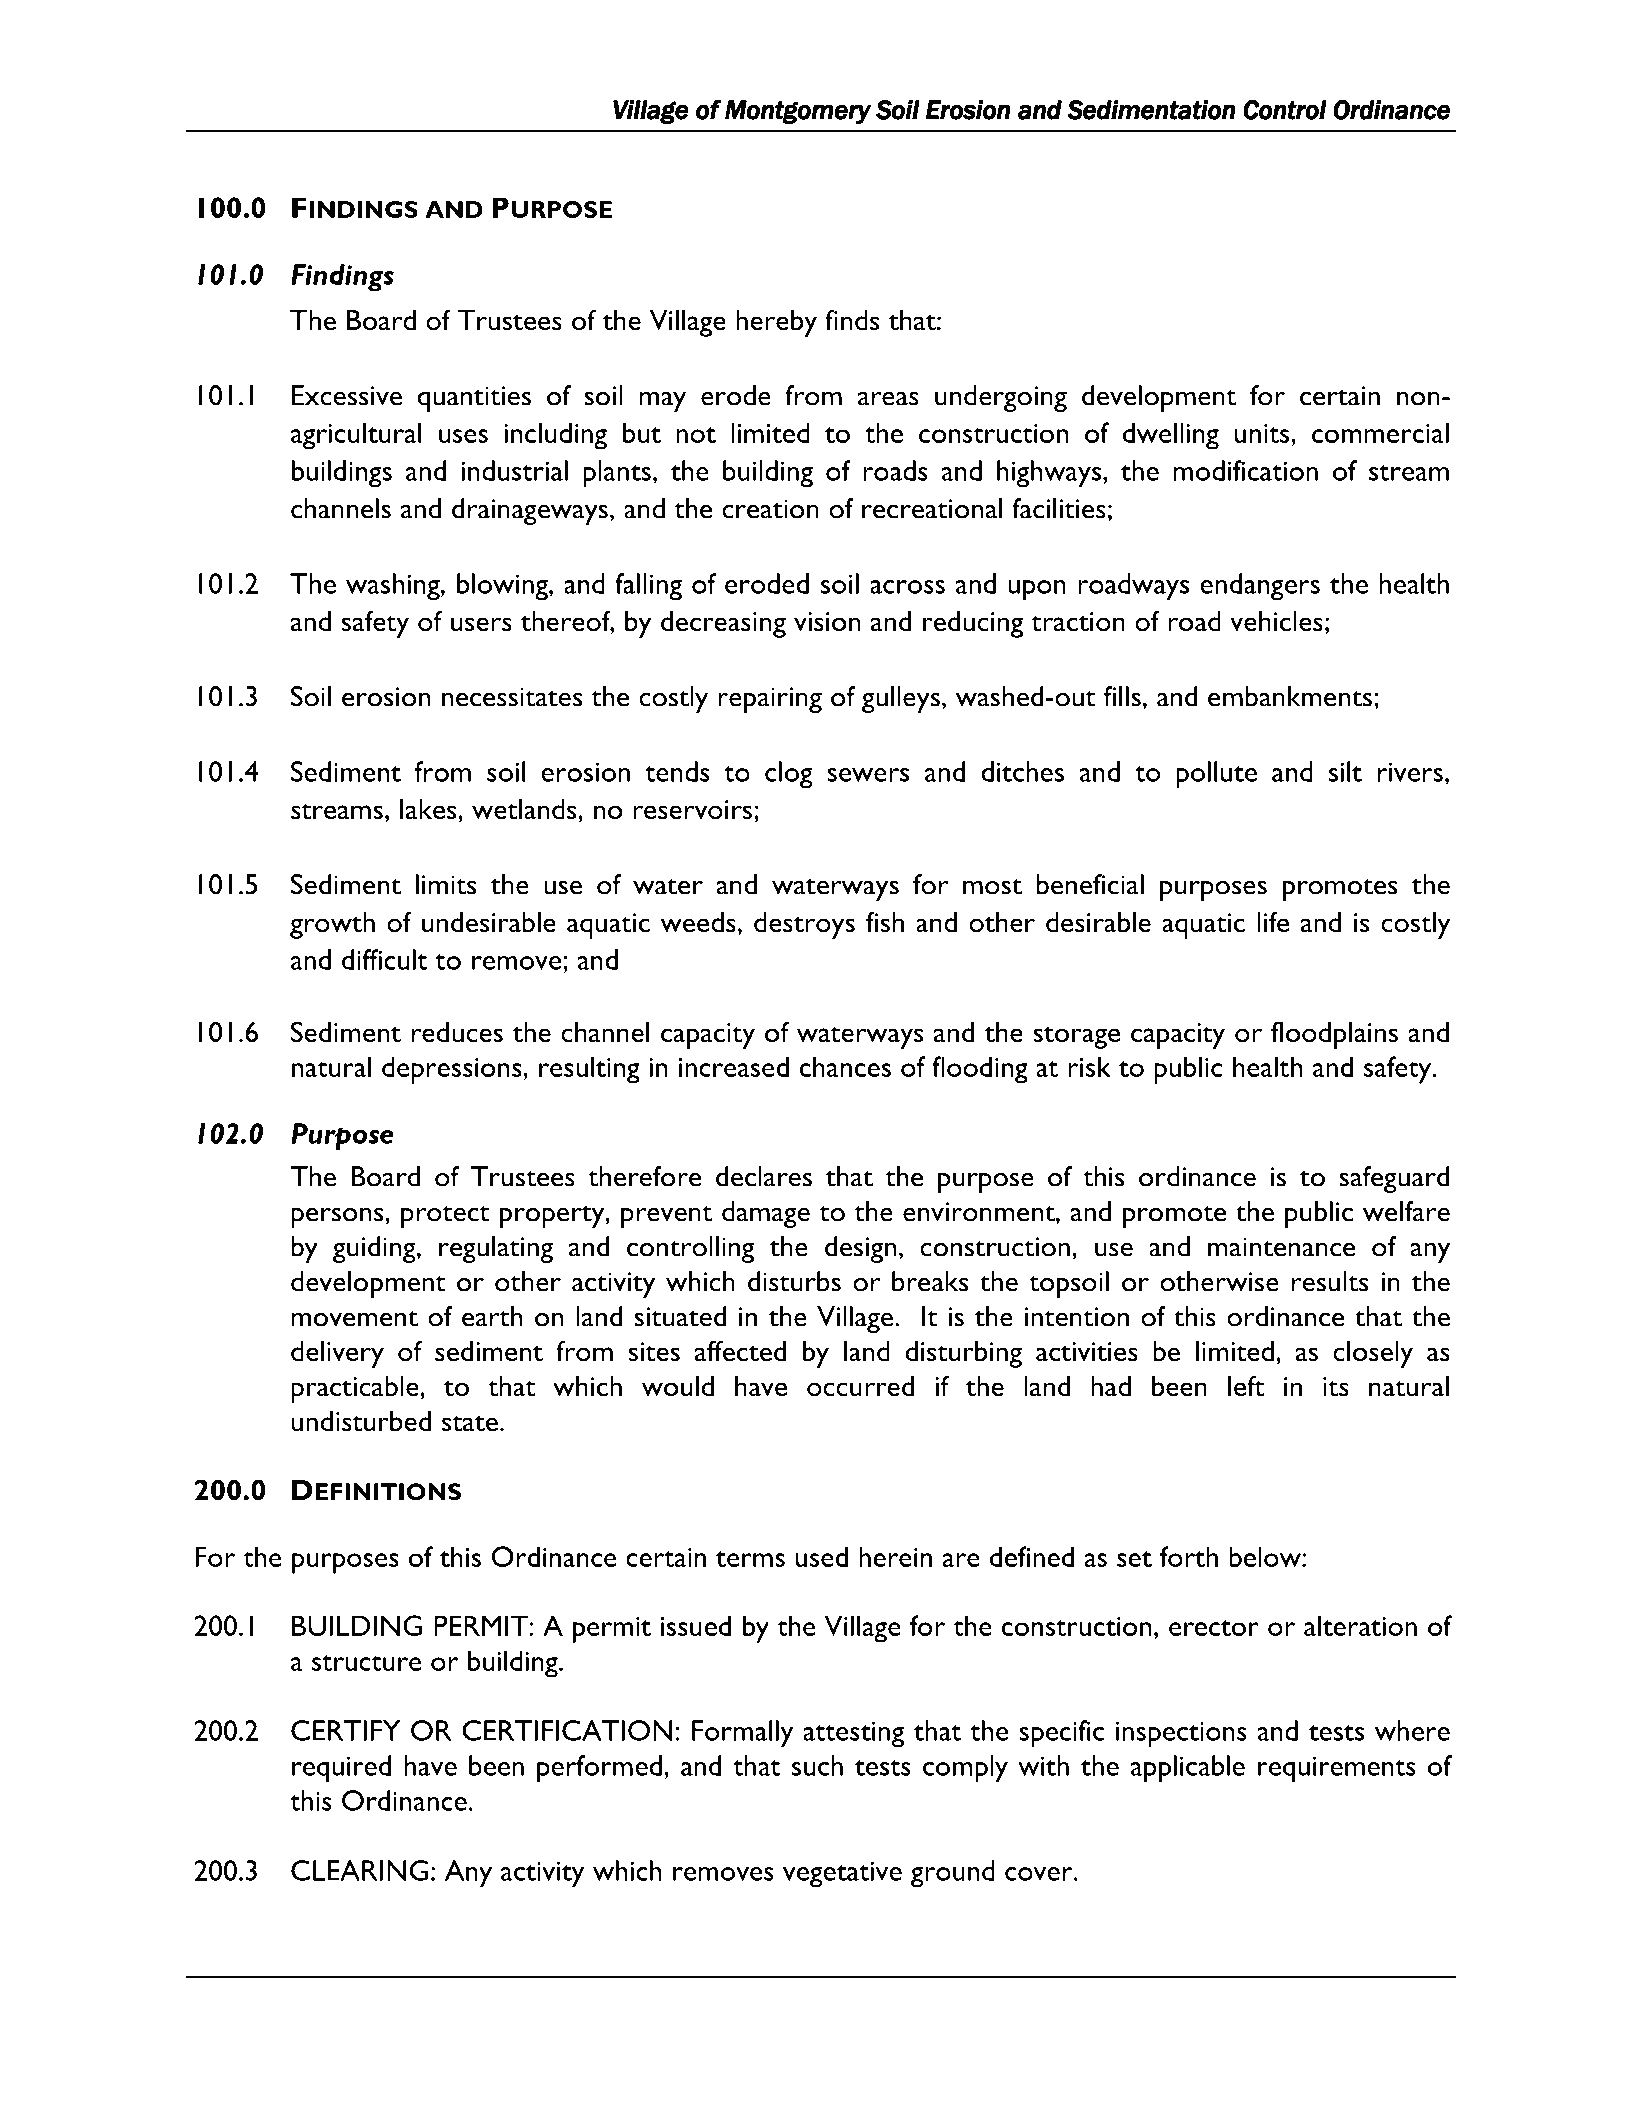 This screenshot has height=2128, width=1644. Describe the element at coordinates (359, 1870) in the screenshot. I see `CLEARING` at that location.
